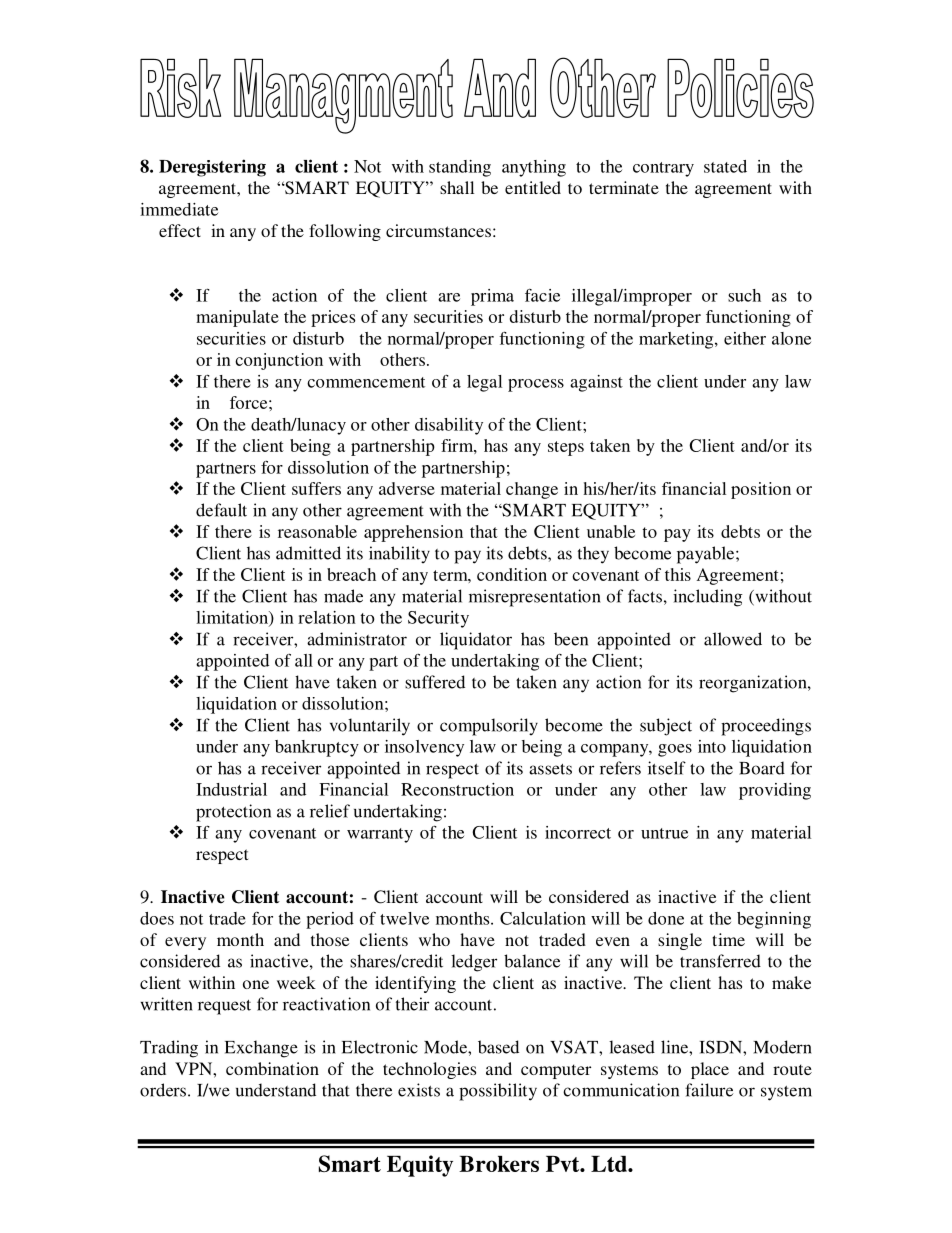 The width and height of the document is (952, 1233). Describe the element at coordinates (709, 1090) in the document. I see `failure` at that location.
